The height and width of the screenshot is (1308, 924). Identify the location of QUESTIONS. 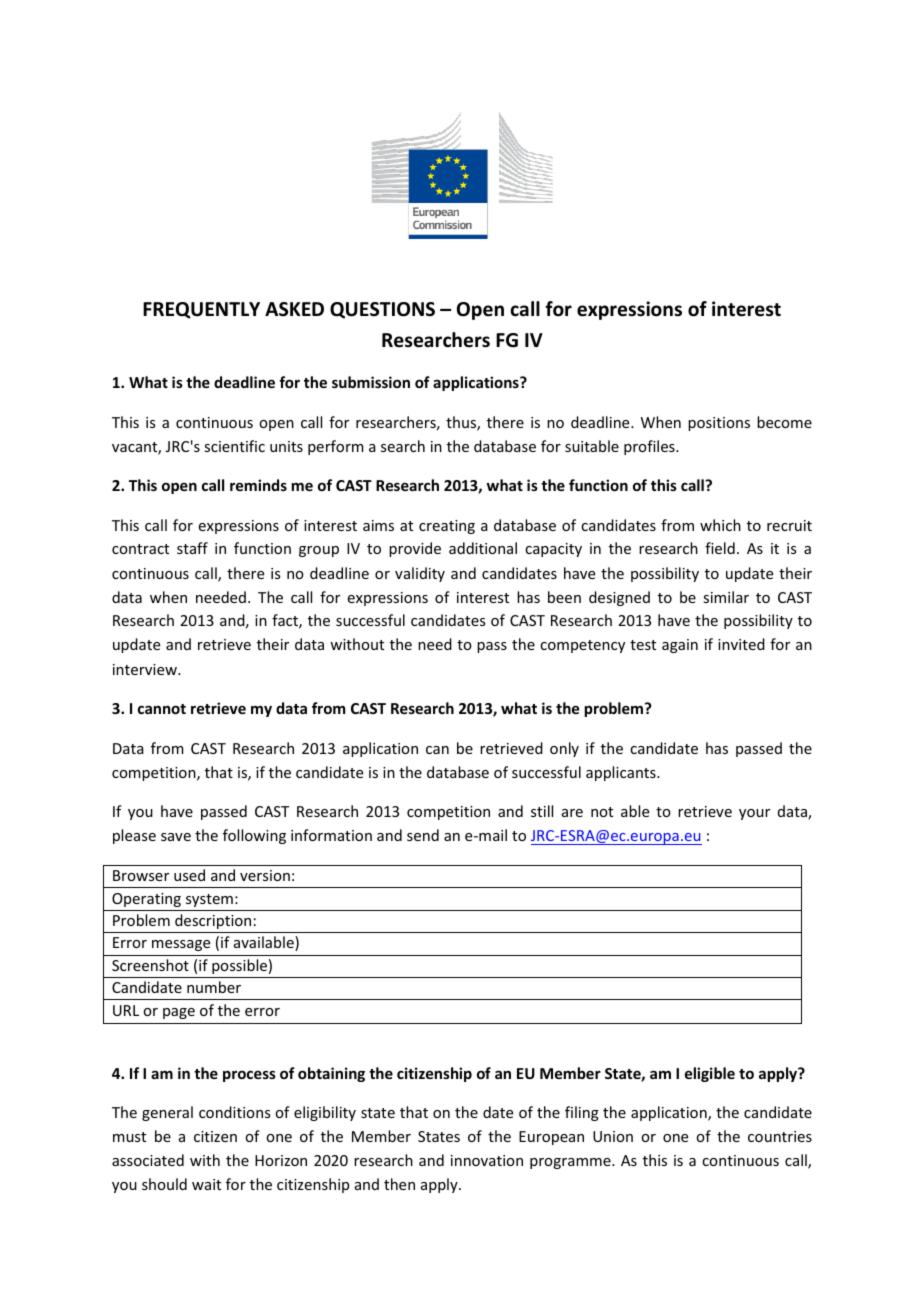
(382, 310).
